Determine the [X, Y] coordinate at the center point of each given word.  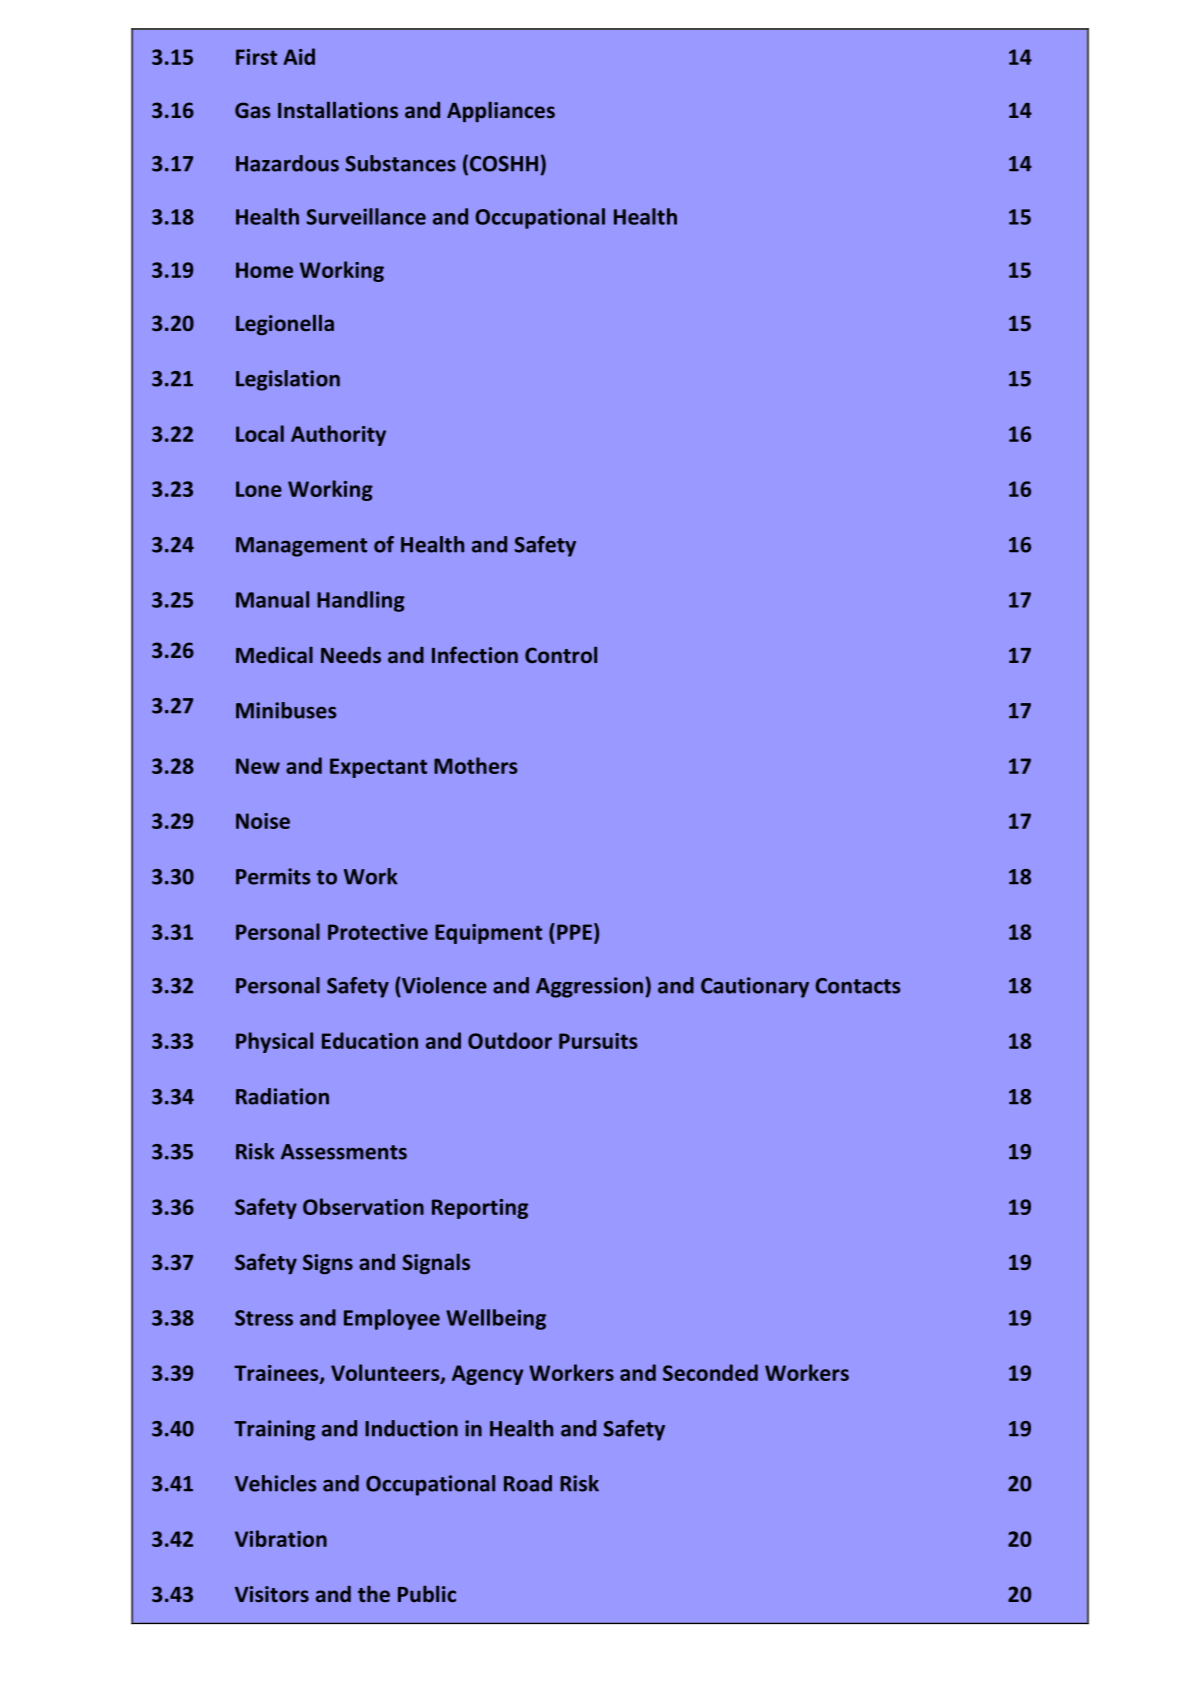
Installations [338, 109]
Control [561, 654]
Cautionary [755, 987]
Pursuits [598, 1041]
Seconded [710, 1372]
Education [370, 1040]
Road [528, 1483]
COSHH [504, 164]
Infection [475, 654]
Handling [361, 601]
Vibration [281, 1538]
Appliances [501, 111]
